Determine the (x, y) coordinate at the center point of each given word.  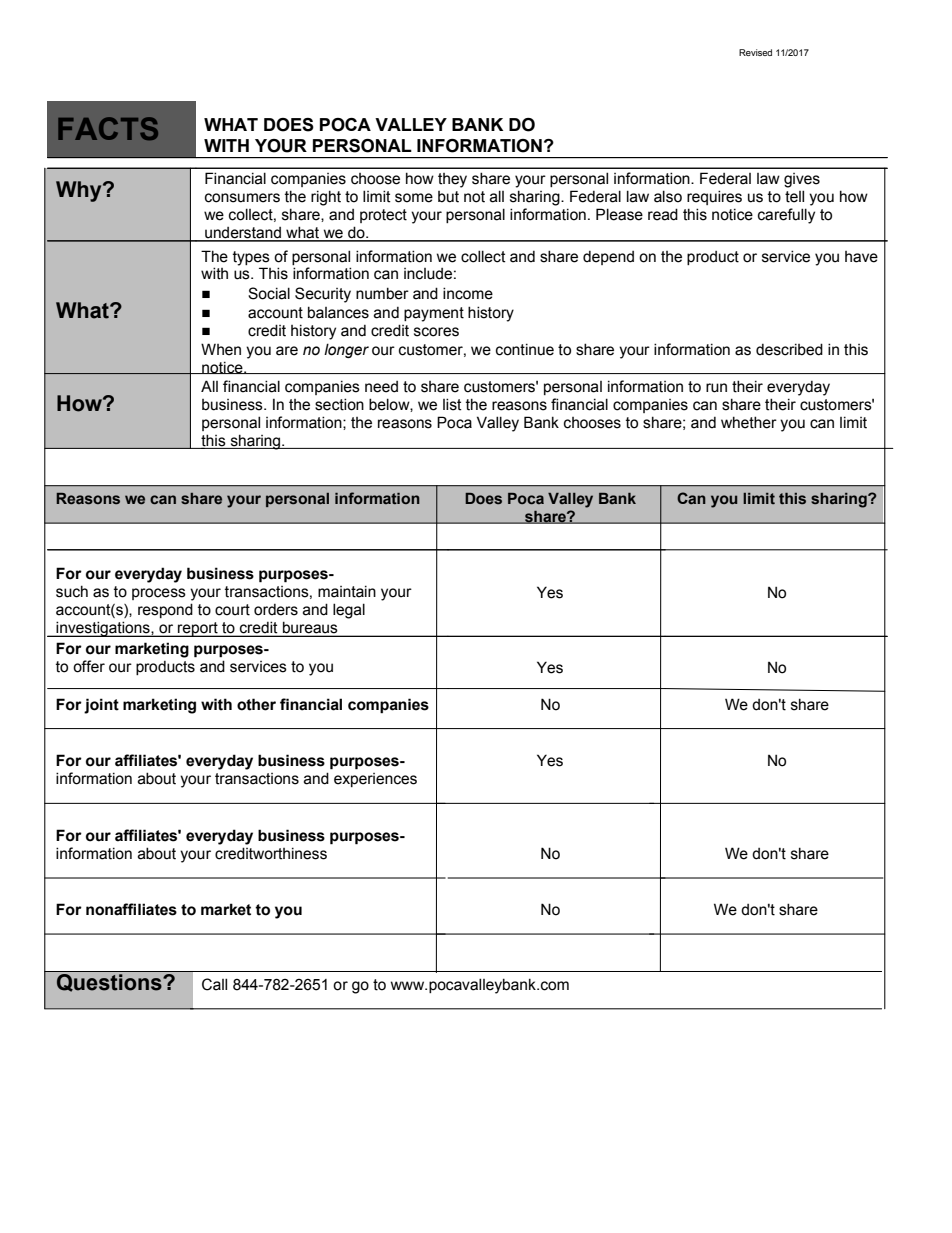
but (448, 197)
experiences (375, 780)
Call (214, 984)
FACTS (108, 128)
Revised (755, 52)
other (256, 704)
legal (349, 611)
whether (749, 422)
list (452, 404)
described (789, 349)
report (198, 629)
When (221, 349)
